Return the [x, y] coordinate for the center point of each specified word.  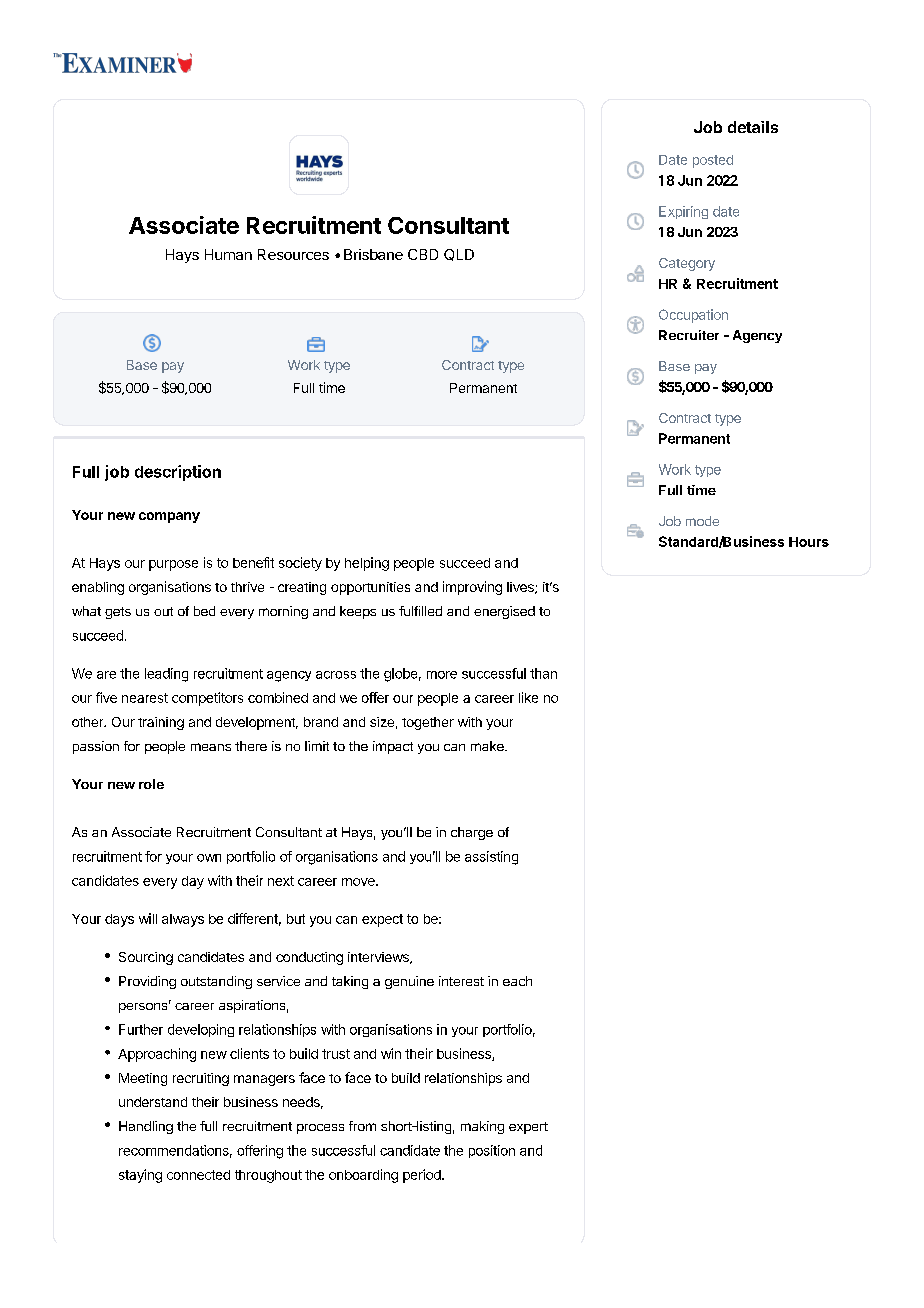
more [442, 675]
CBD [423, 254]
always [183, 920]
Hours [809, 542]
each [517, 981]
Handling [146, 1127]
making [482, 1127]
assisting [491, 858]
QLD [459, 255]
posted [713, 161]
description [178, 473]
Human [228, 254]
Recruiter [689, 335]
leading [166, 675]
